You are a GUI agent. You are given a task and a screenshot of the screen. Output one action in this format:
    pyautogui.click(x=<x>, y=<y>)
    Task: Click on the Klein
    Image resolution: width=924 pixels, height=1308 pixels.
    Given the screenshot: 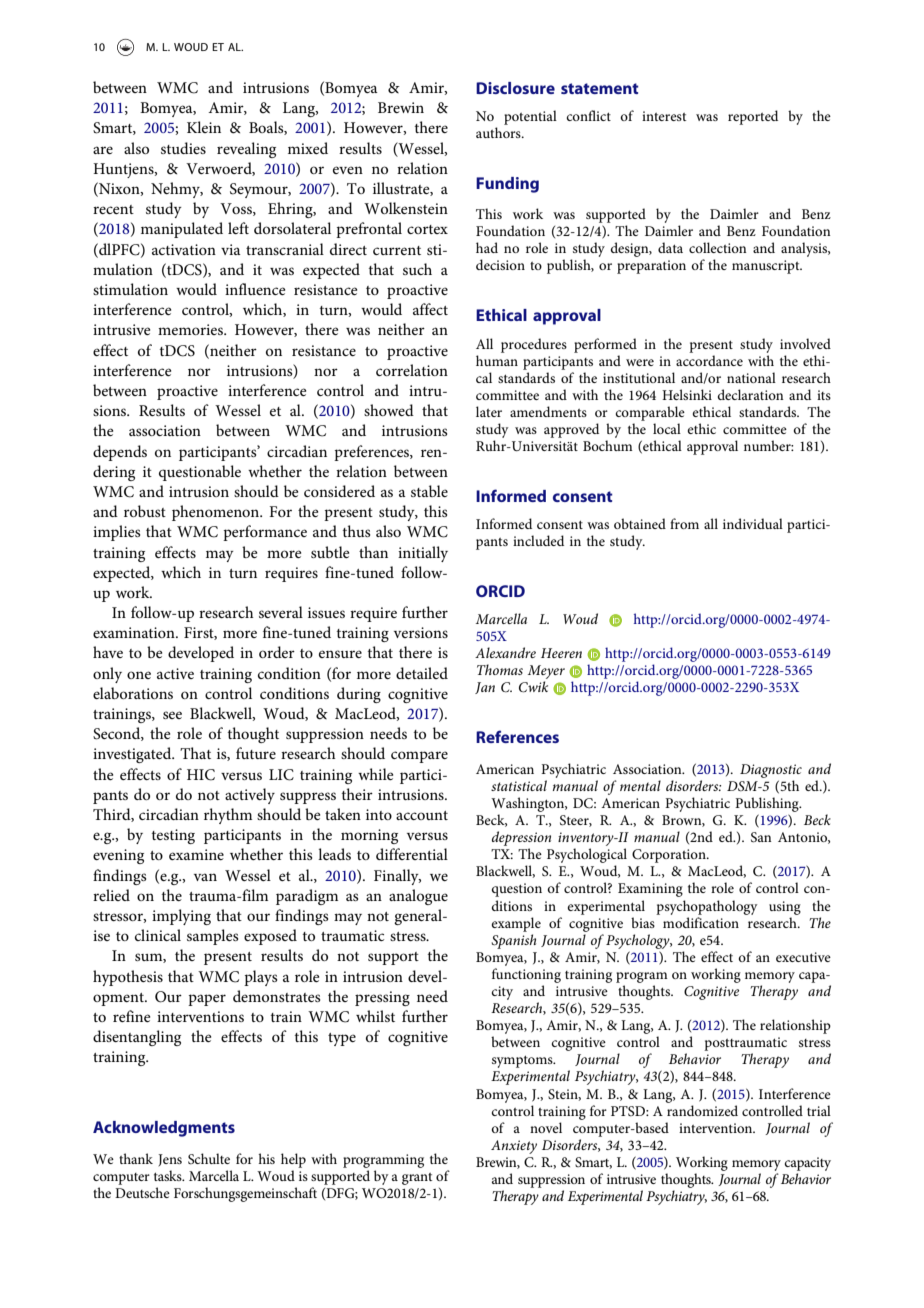 What is the action you would take?
    pyautogui.click(x=204, y=127)
